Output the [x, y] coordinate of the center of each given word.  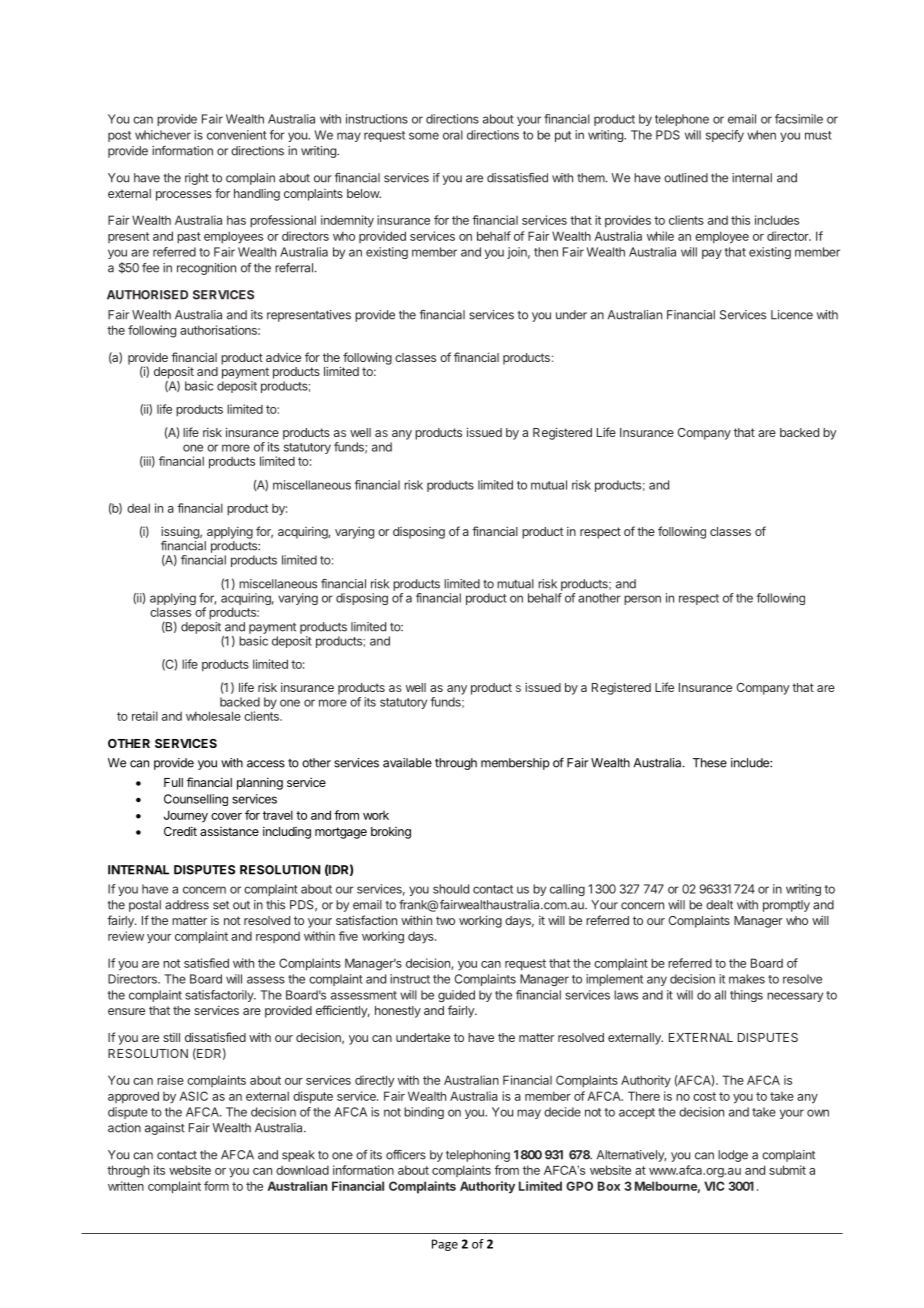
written [126, 1186]
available [407, 763]
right [197, 179]
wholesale [213, 716]
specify [725, 136]
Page [445, 1245]
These [710, 763]
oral [453, 135]
